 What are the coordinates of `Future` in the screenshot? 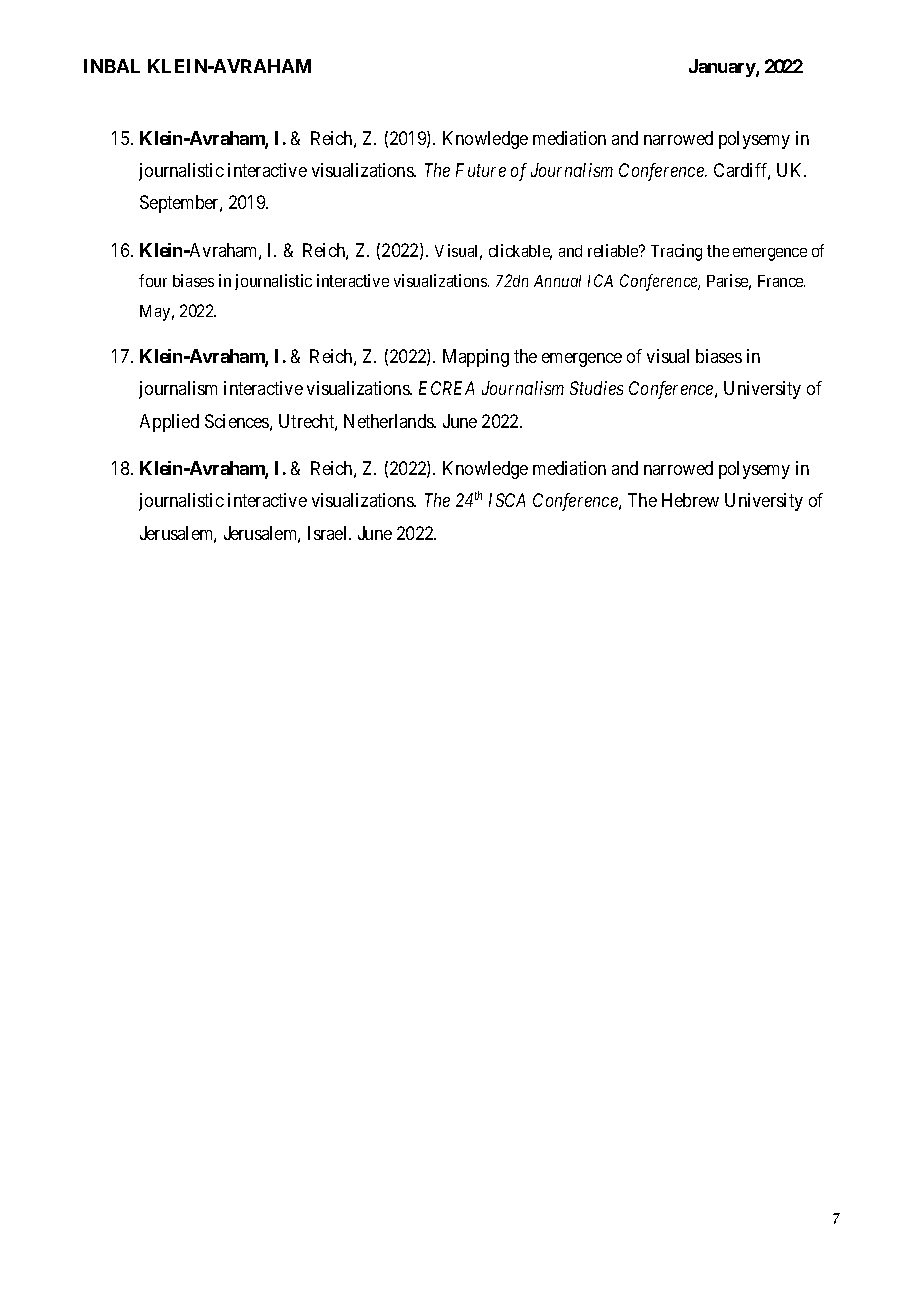 It's located at (481, 170).
